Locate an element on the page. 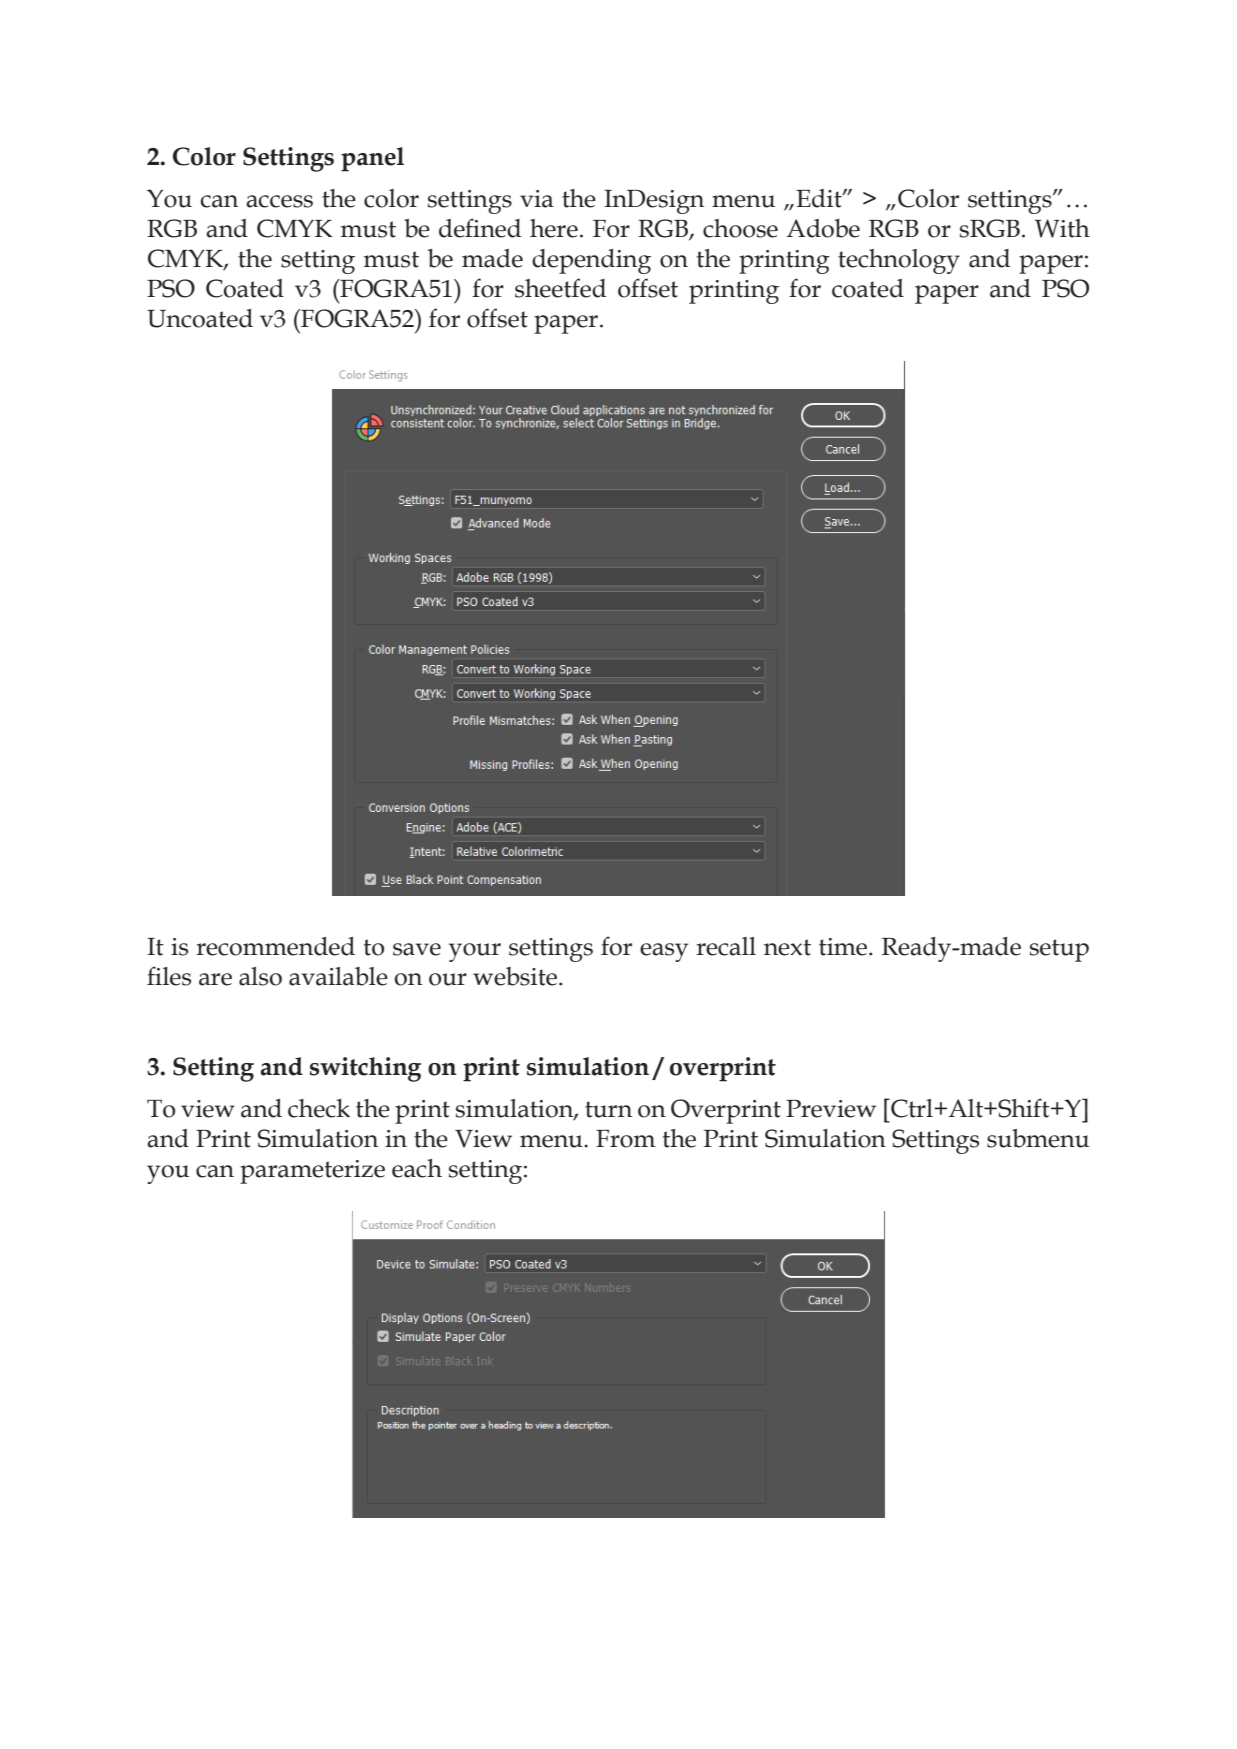 The image size is (1237, 1749). parameterize is located at coordinates (312, 1172).
